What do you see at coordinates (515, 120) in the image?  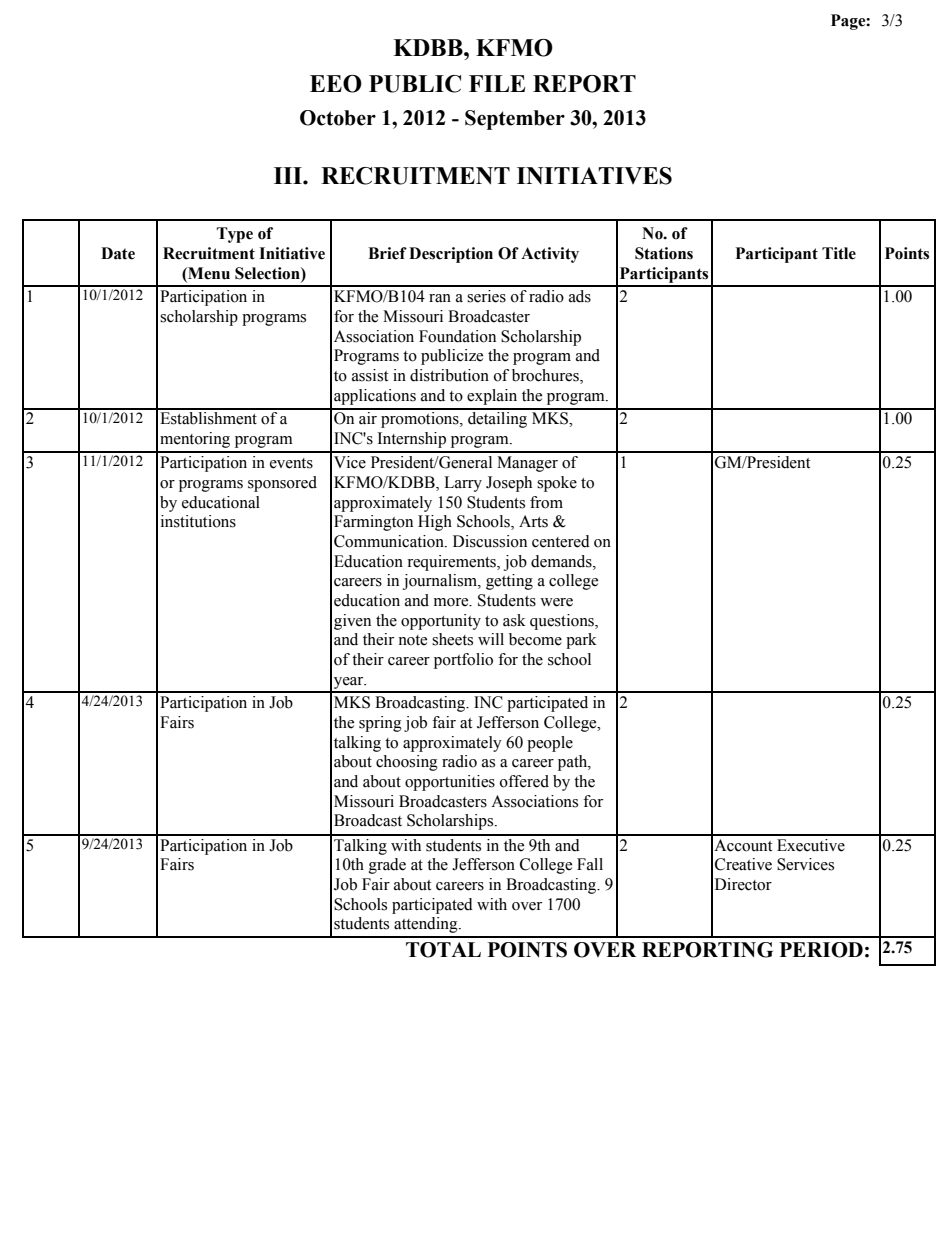 I see `September` at bounding box center [515, 120].
